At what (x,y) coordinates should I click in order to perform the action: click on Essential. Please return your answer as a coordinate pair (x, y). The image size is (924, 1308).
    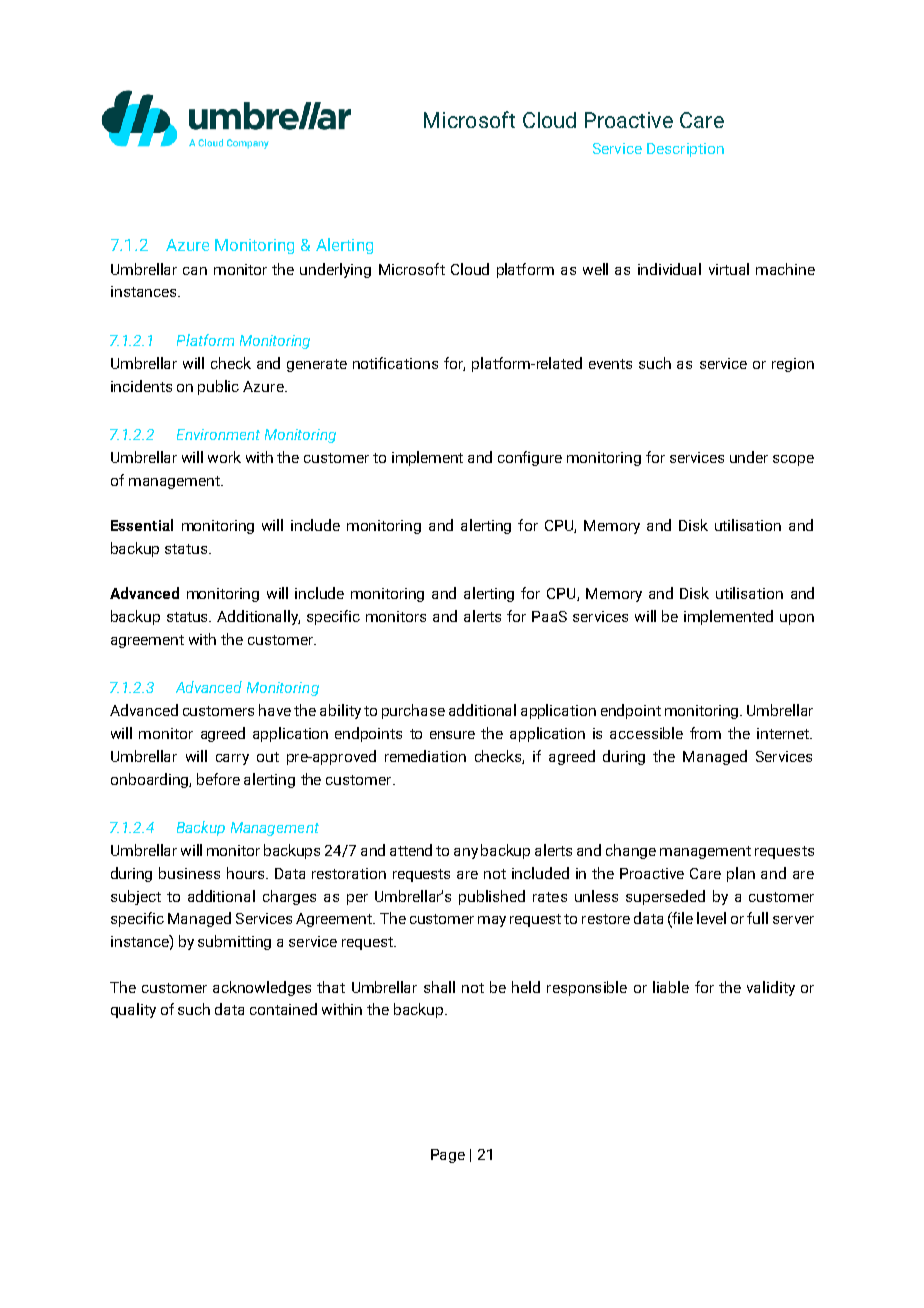
    Looking at the image, I should click on (142, 525).
